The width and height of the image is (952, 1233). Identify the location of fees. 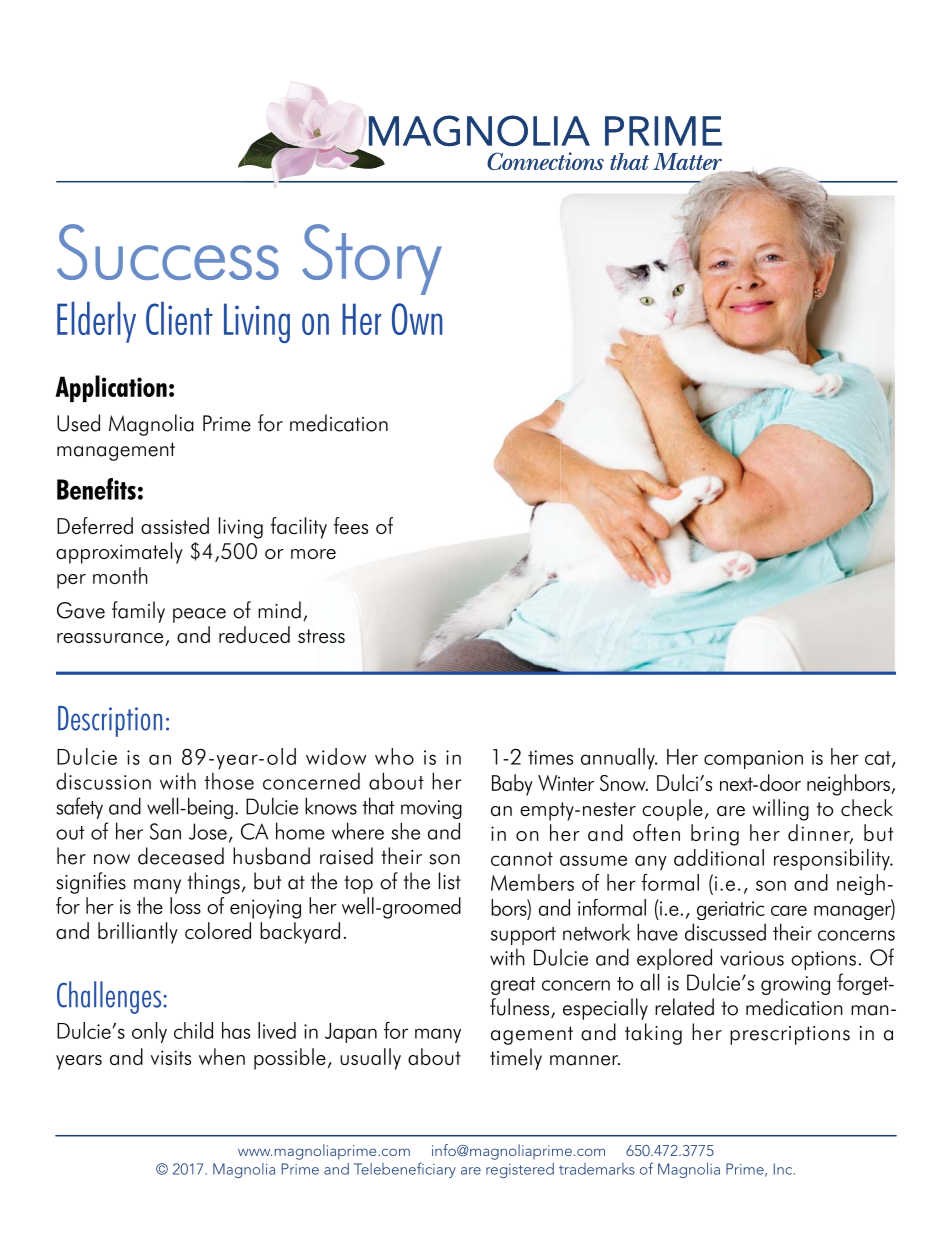
(351, 525).
